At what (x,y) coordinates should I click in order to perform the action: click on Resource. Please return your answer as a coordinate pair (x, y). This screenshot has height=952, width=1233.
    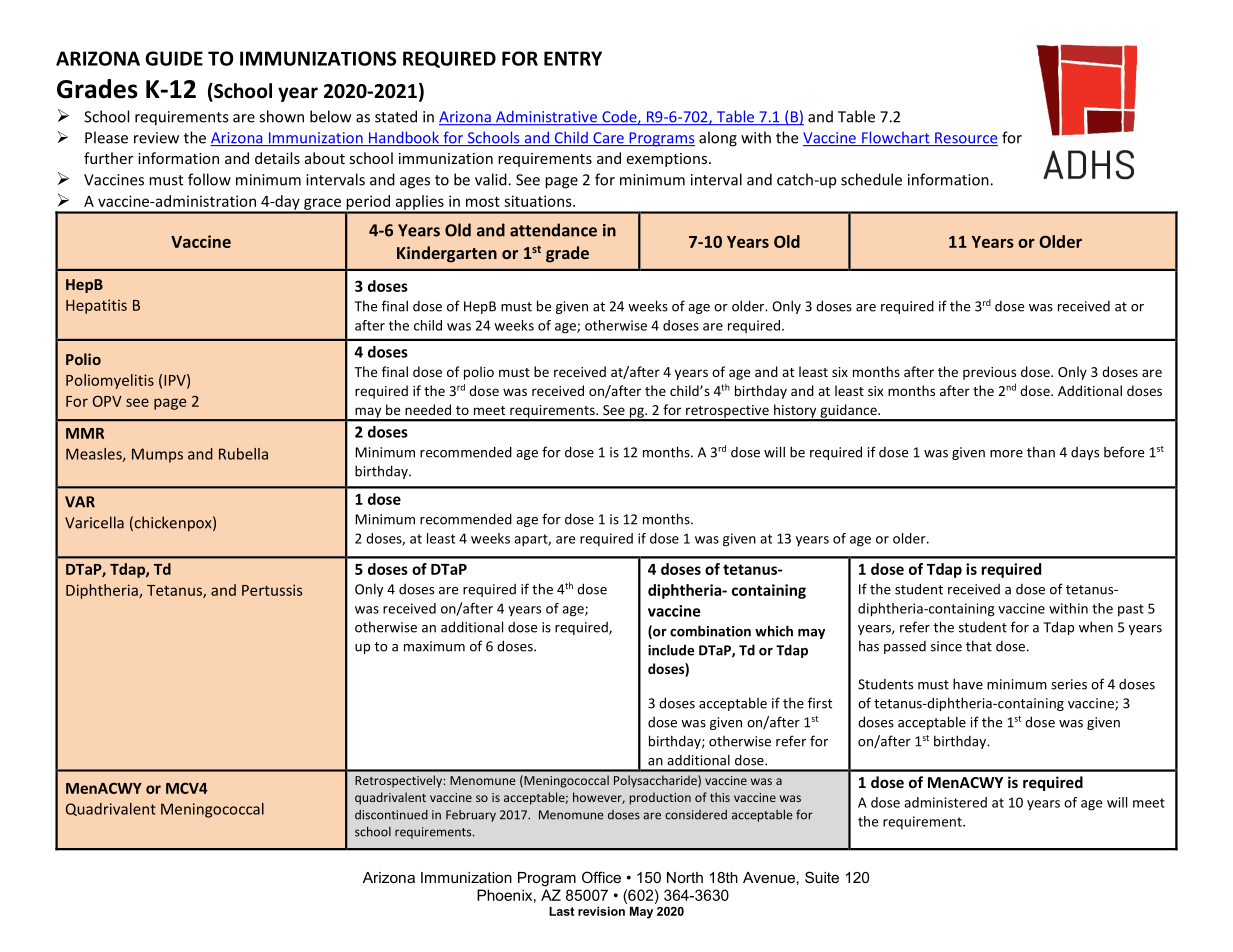
    Looking at the image, I should click on (965, 139).
